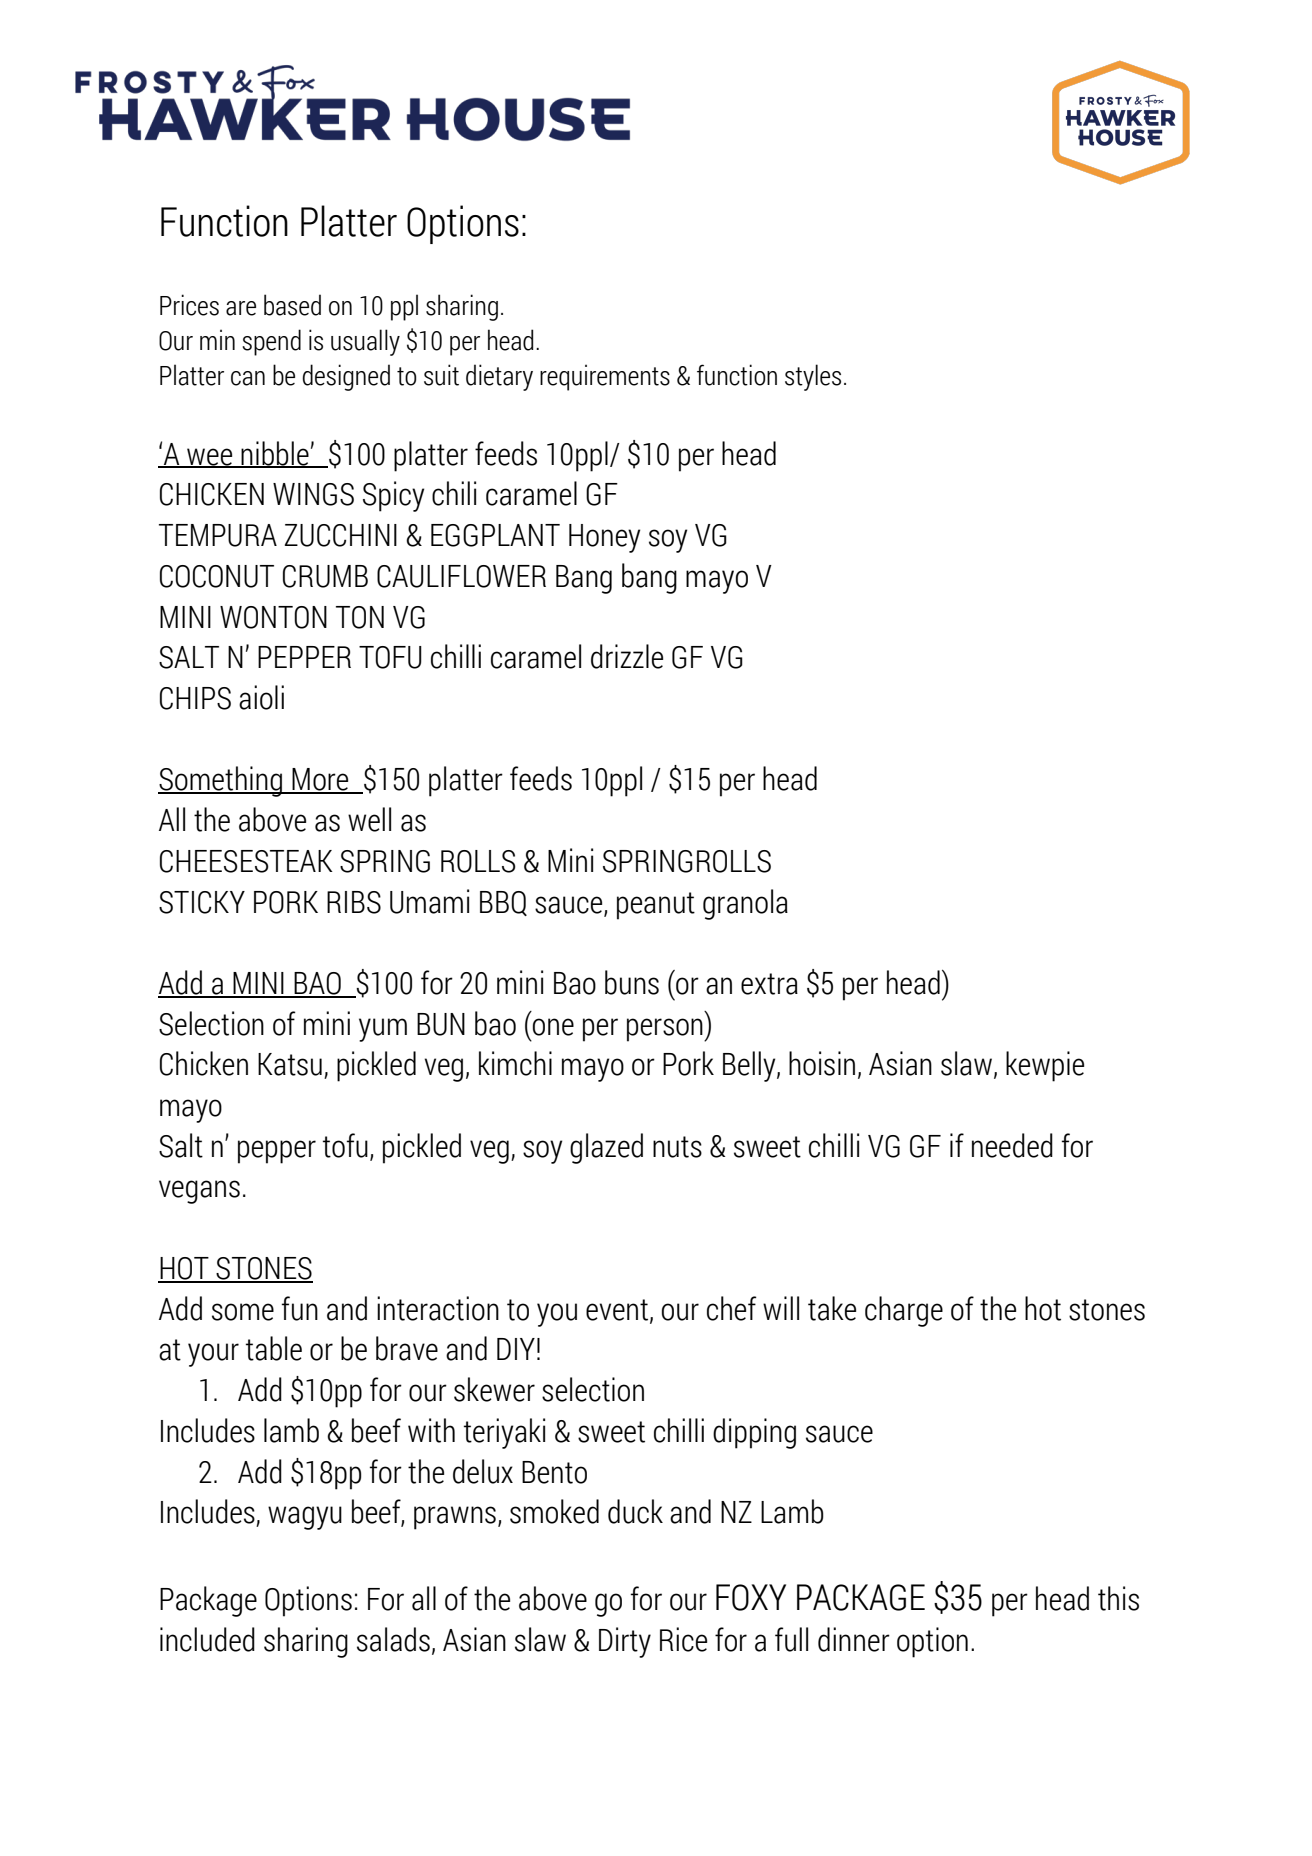 The image size is (1312, 1856). I want to click on styles, so click(813, 377).
